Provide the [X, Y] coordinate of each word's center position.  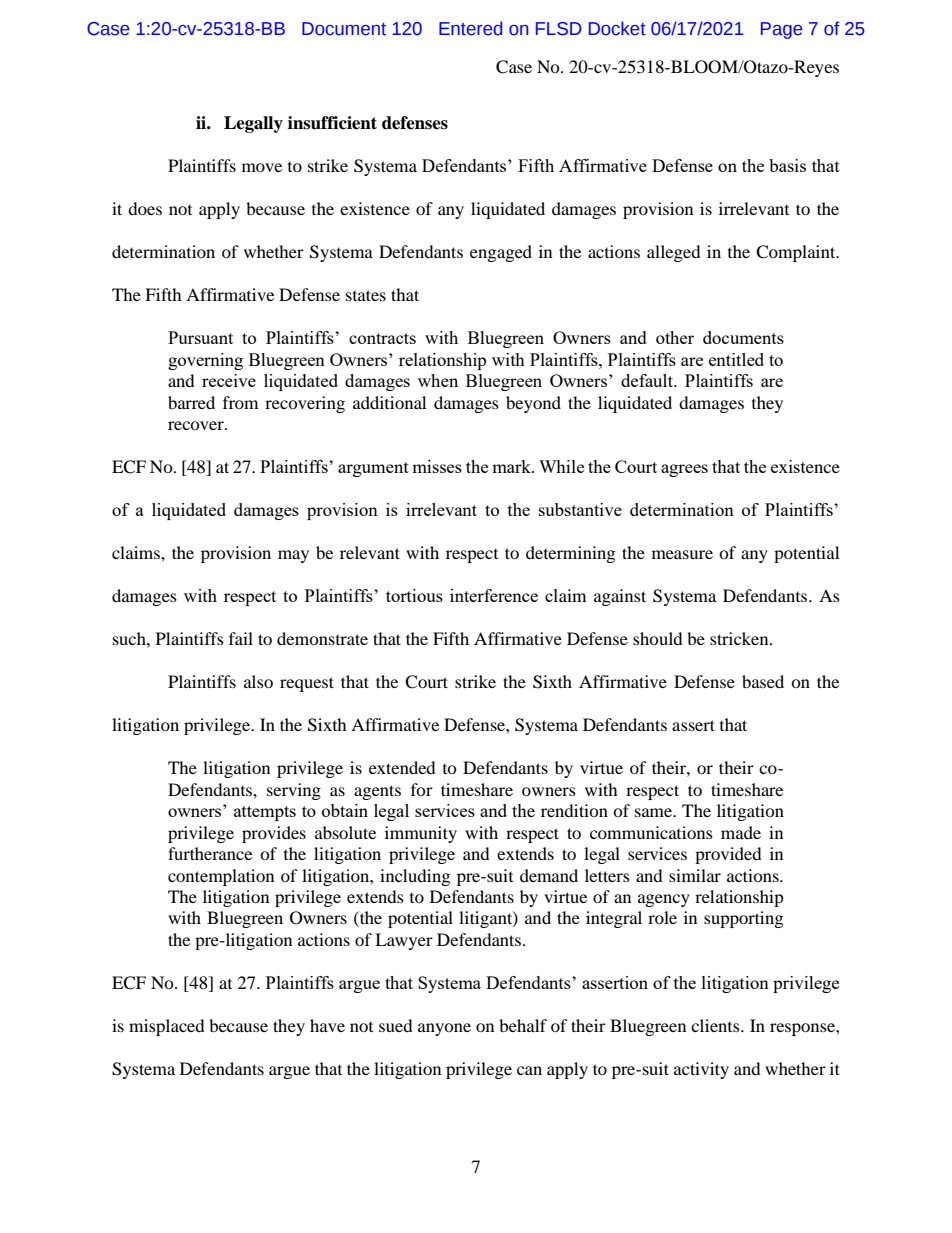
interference [494, 595]
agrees [684, 470]
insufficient [332, 123]
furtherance [210, 853]
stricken [740, 638]
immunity [421, 834]
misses [437, 466]
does [145, 208]
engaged [501, 253]
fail [241, 638]
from [240, 402]
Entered [470, 28]
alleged [674, 253]
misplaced [167, 1027]
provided [728, 855]
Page [781, 30]
